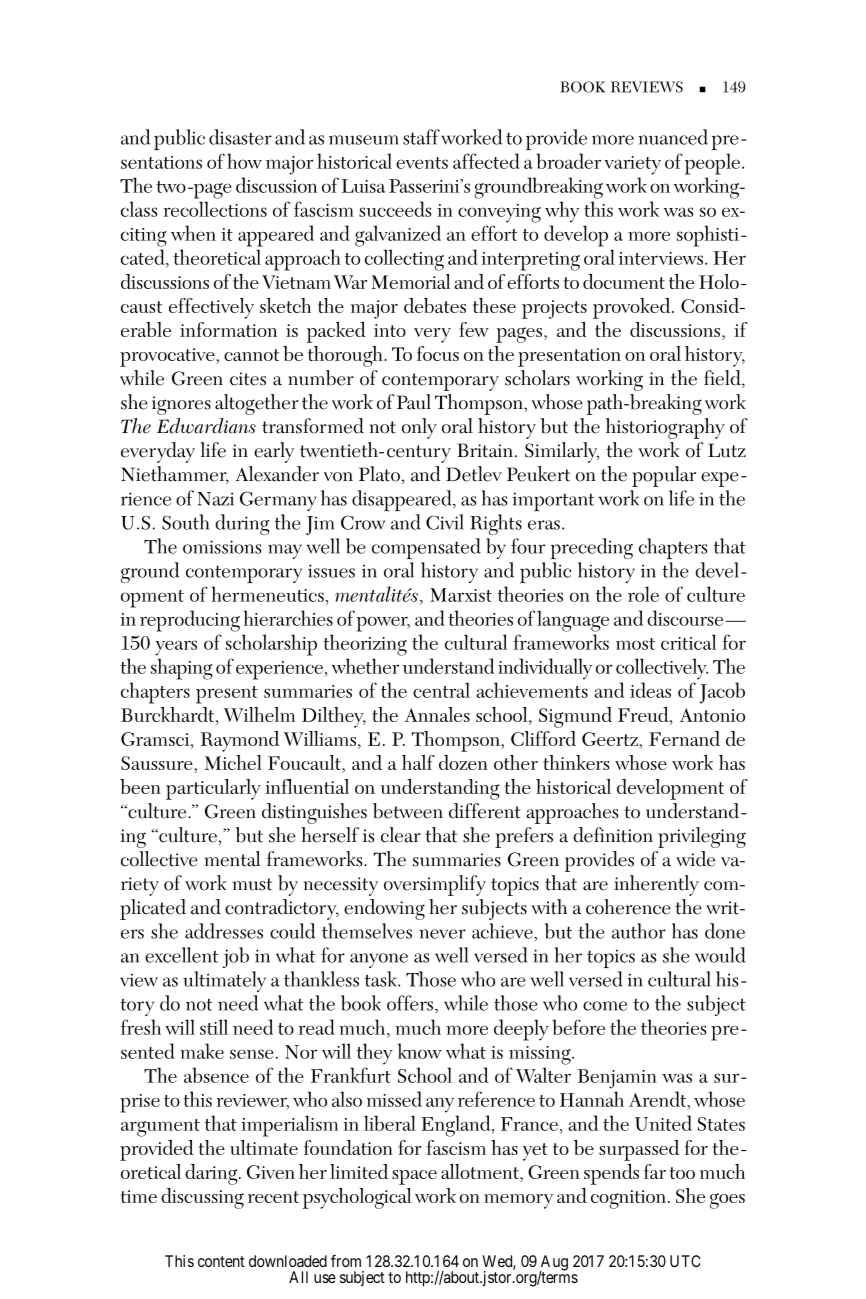 Image resolution: width=866 pixels, height=1299 pixels. What do you see at coordinates (673, 137) in the screenshot?
I see `nuanced` at bounding box center [673, 137].
